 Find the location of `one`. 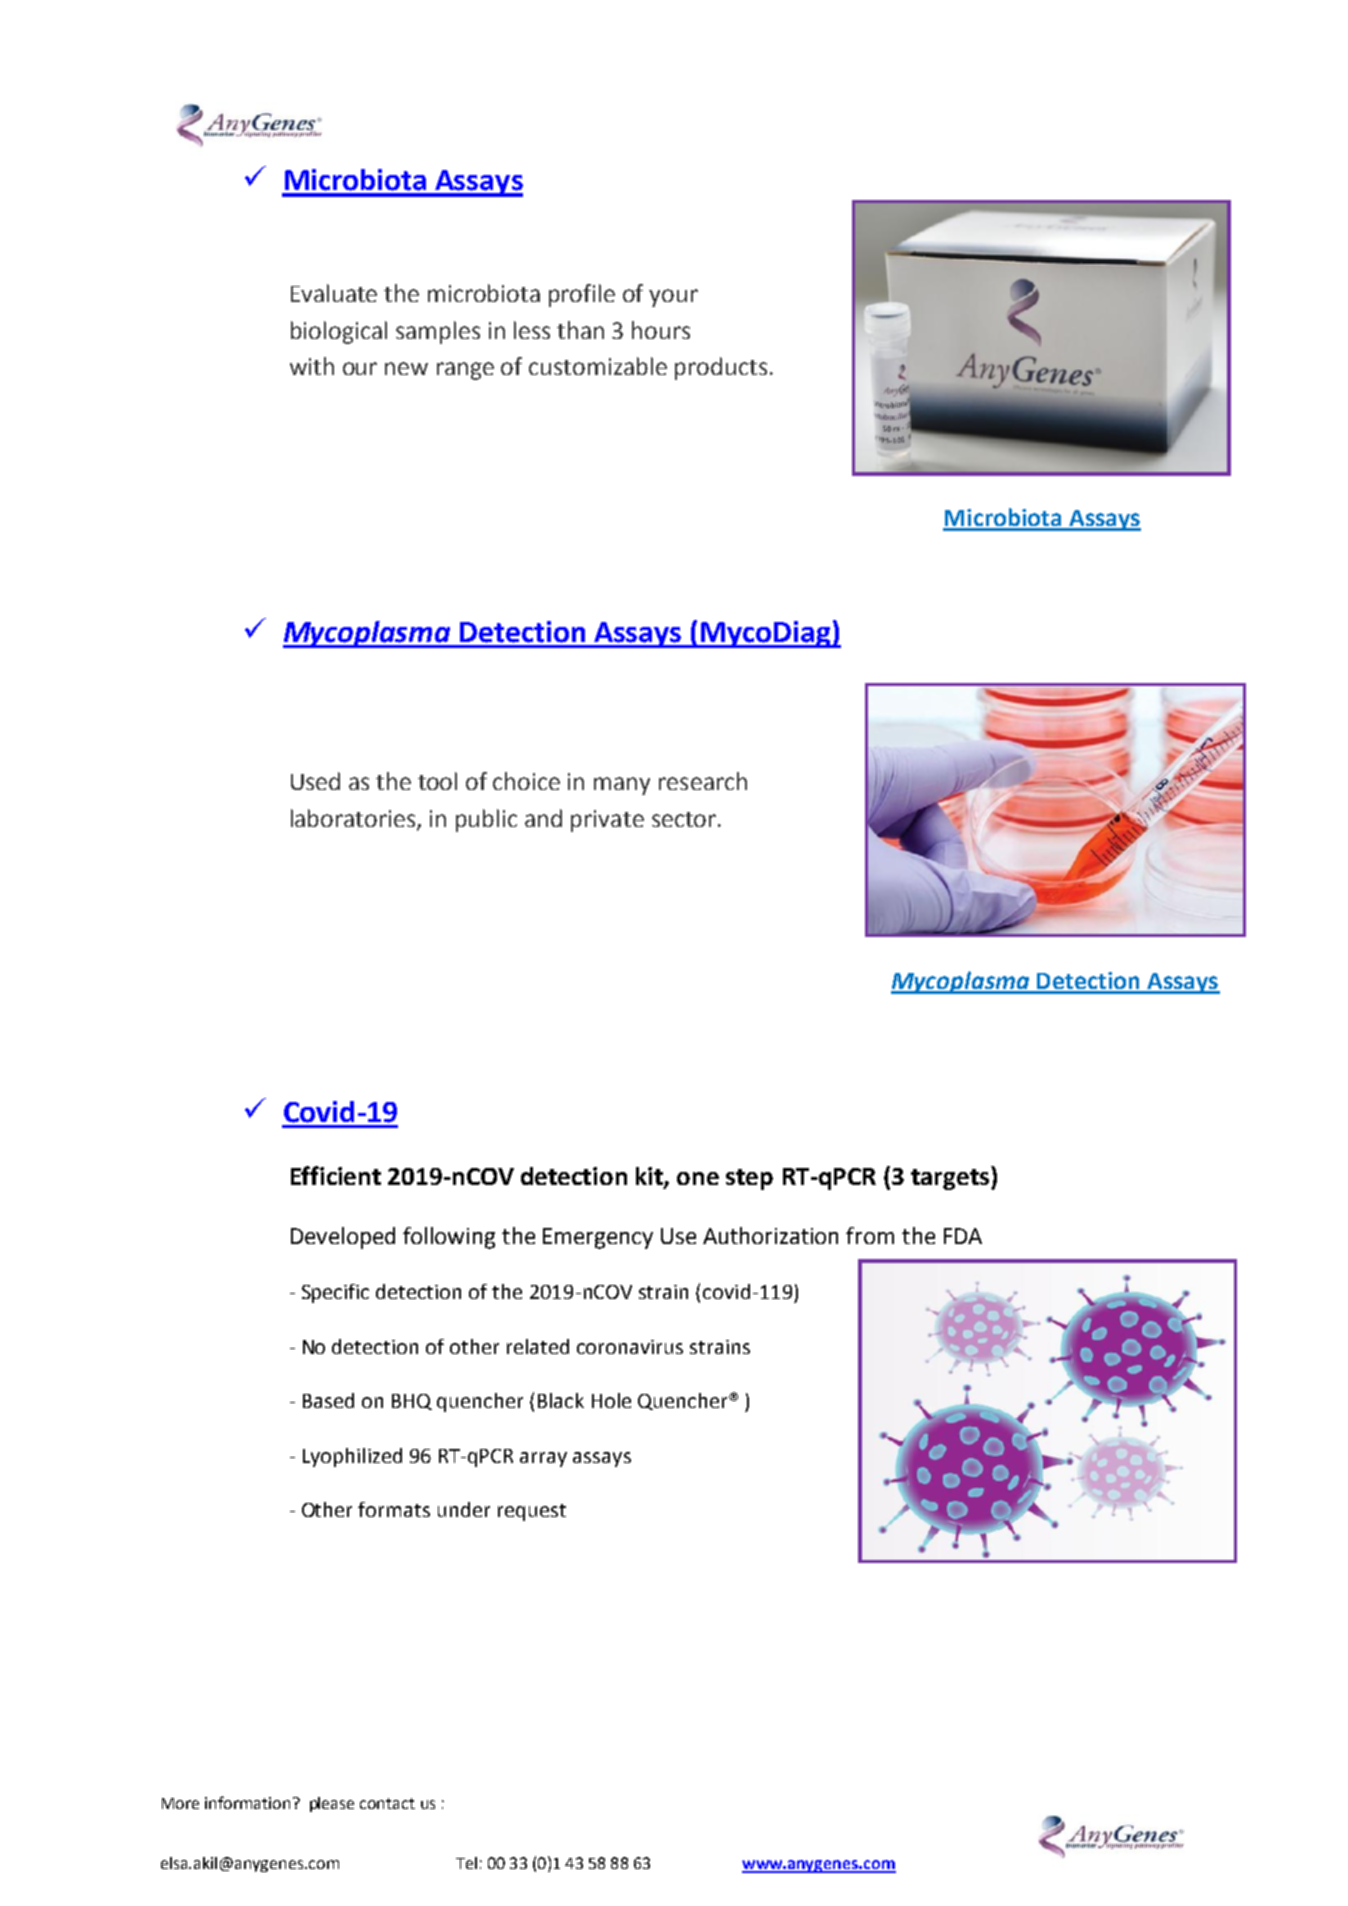

one is located at coordinates (698, 1178).
